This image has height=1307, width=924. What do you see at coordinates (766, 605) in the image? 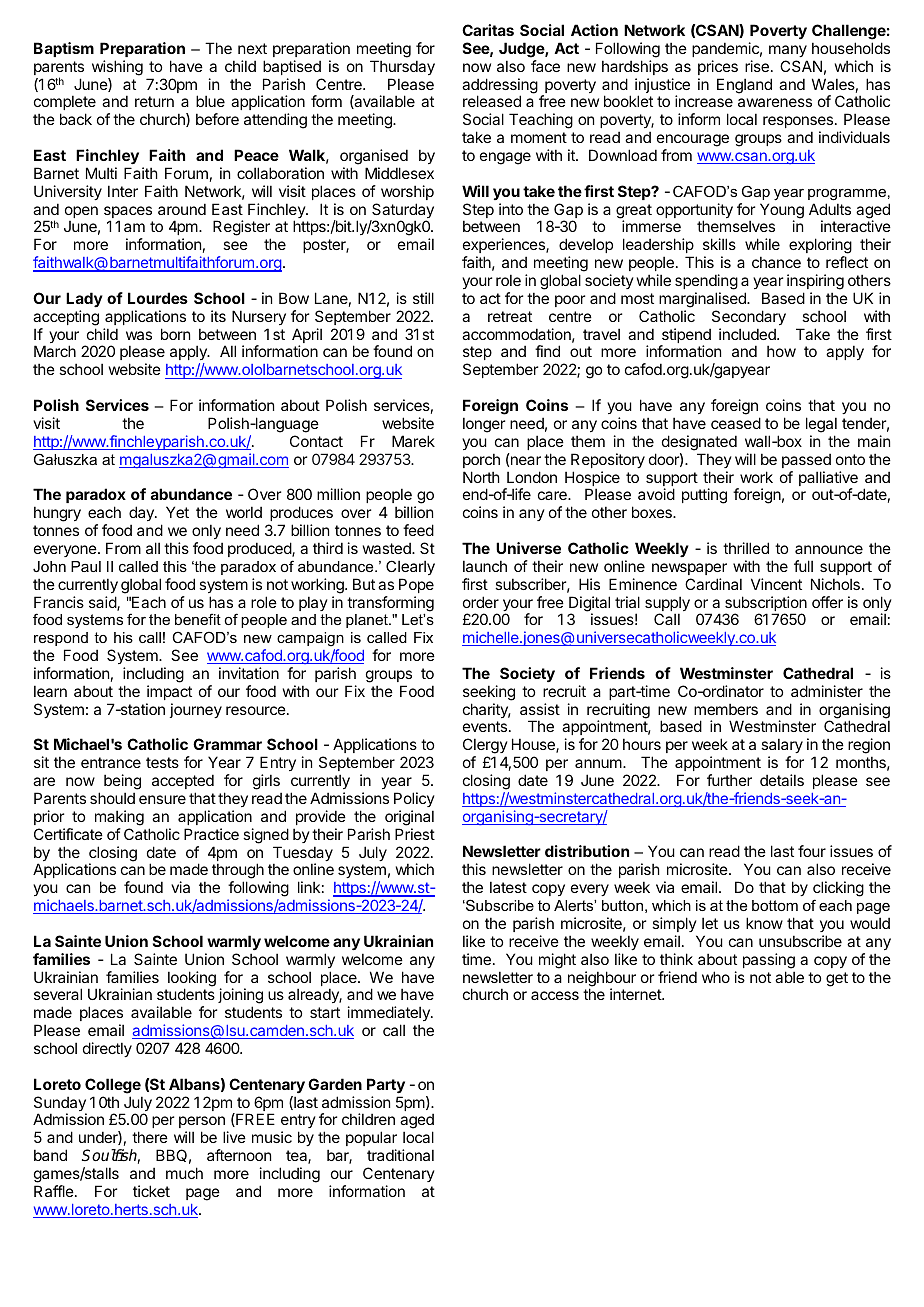
I see `subscription` at bounding box center [766, 605].
